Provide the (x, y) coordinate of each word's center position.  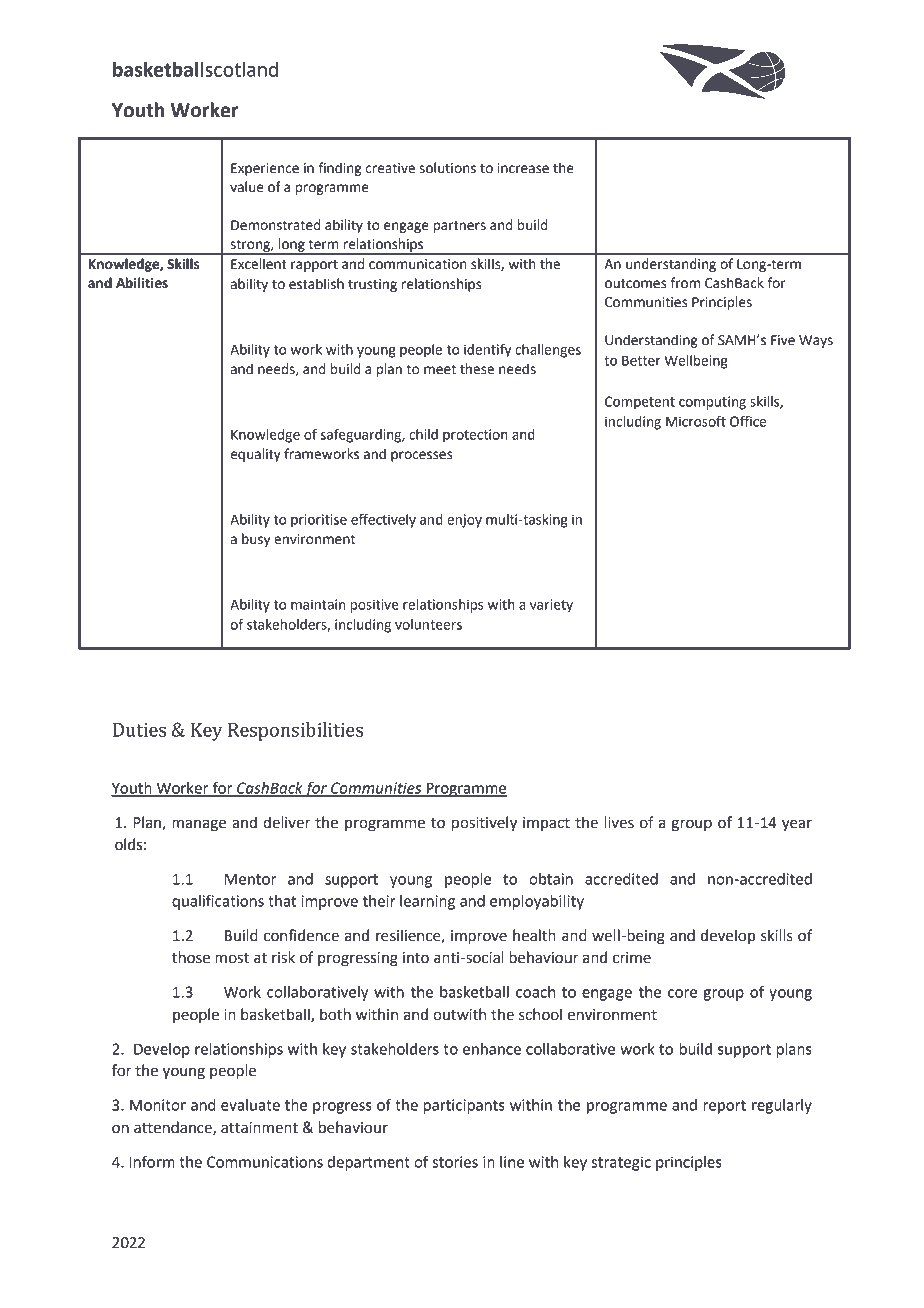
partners (459, 227)
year (797, 825)
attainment (259, 1128)
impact (546, 824)
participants (464, 1106)
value (246, 187)
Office (748, 421)
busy (256, 540)
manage (199, 825)
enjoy (464, 521)
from (685, 283)
